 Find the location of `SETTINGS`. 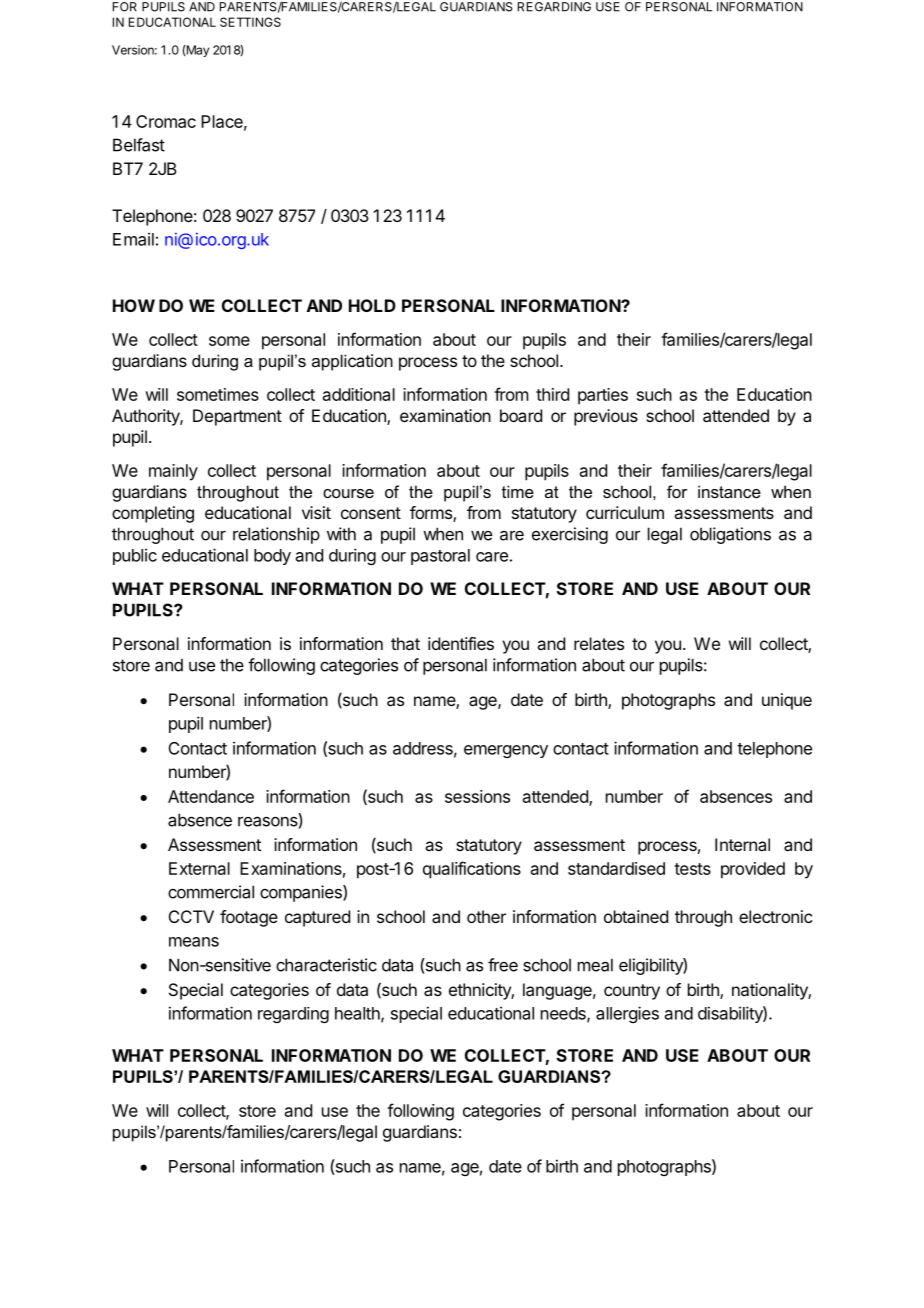

SETTINGS is located at coordinates (250, 22).
